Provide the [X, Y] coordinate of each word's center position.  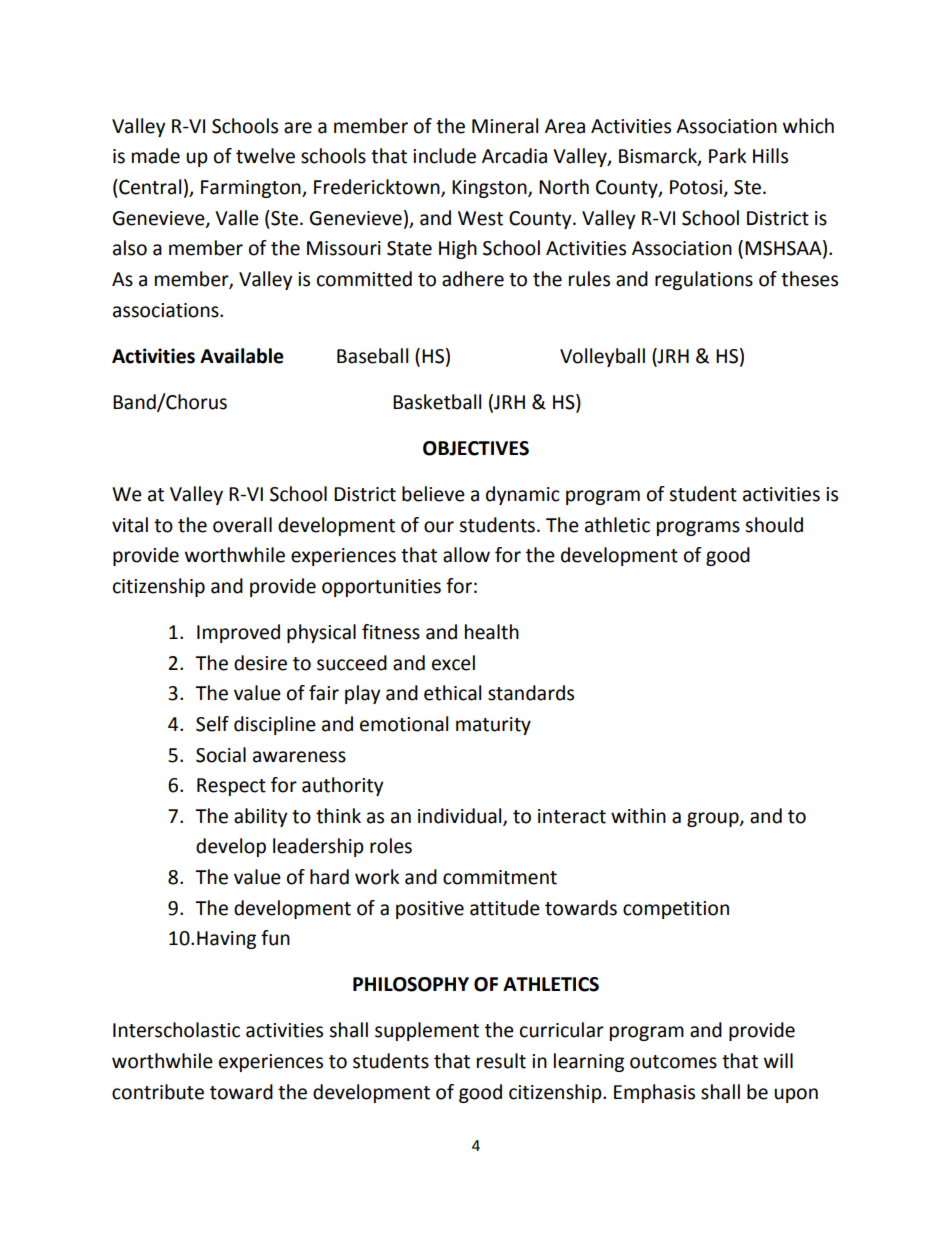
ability [261, 817]
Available [242, 356]
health [492, 632]
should [774, 525]
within [638, 816]
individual [461, 816]
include [444, 156]
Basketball [437, 402]
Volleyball [602, 357]
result [501, 1061]
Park [727, 156]
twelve [265, 156]
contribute [158, 1092]
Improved [238, 633]
